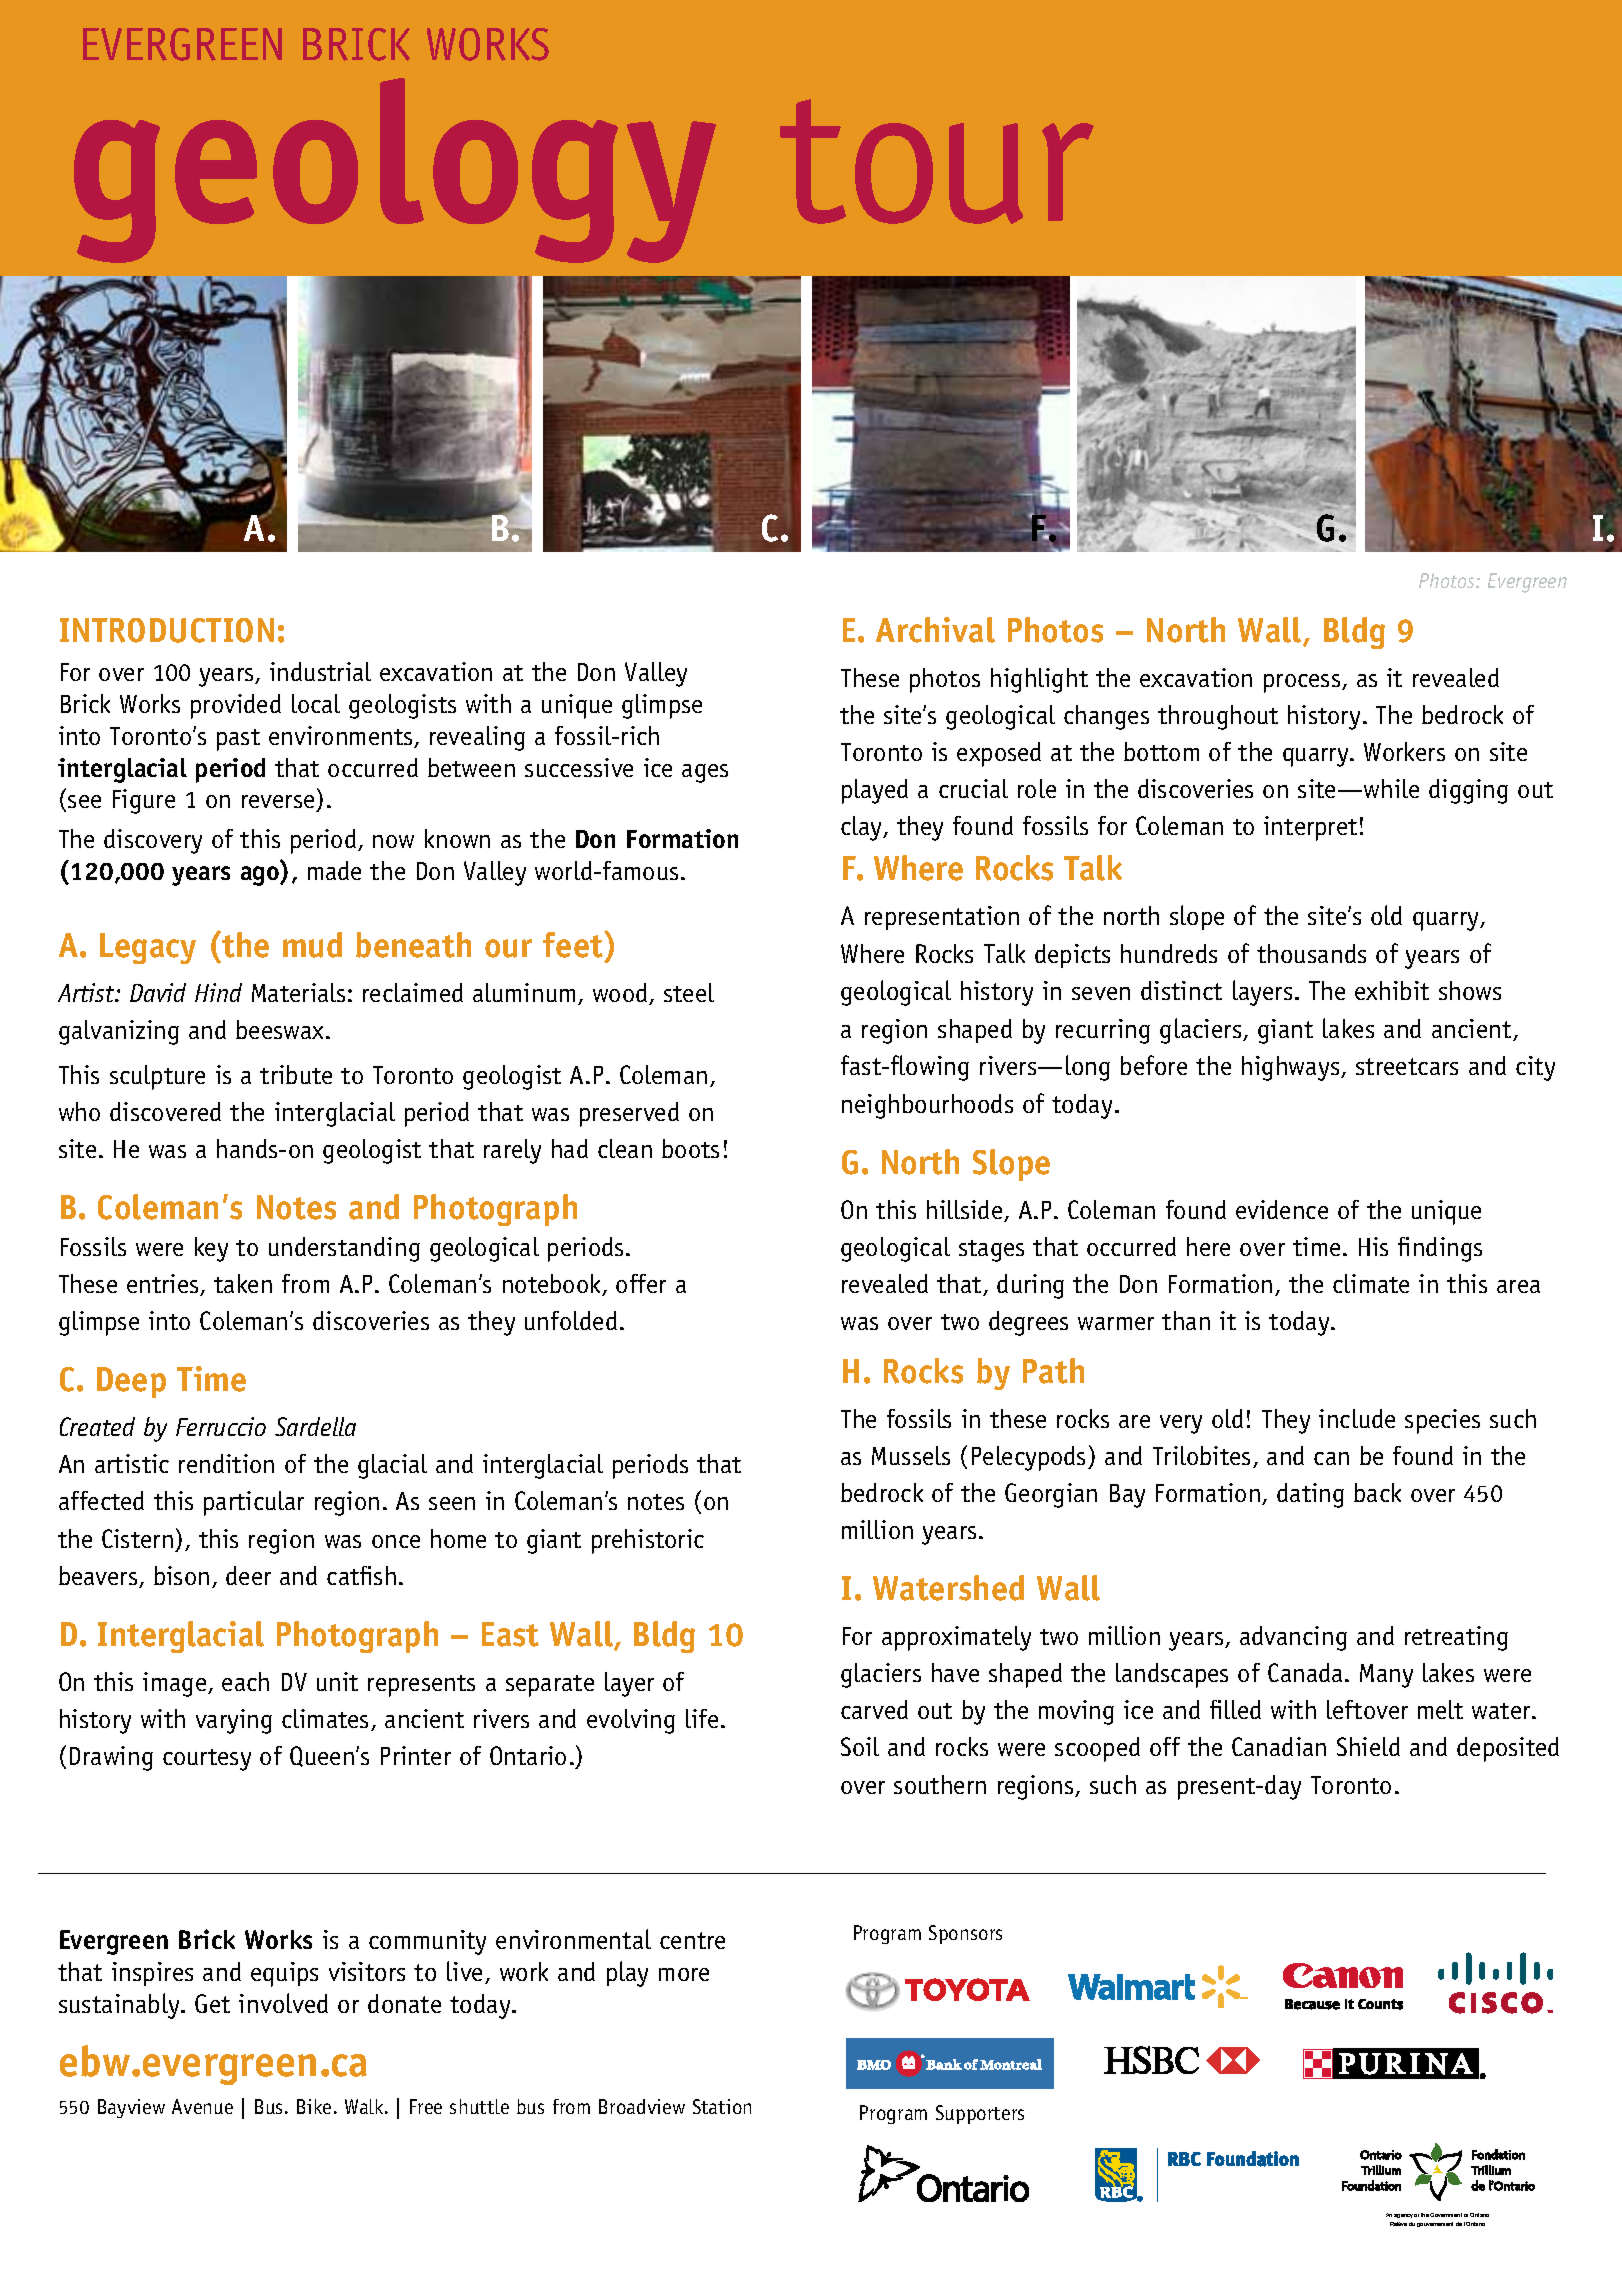 The height and width of the page is (2289, 1622). Describe the element at coordinates (226, 1463) in the page. I see `rendition` at that location.
